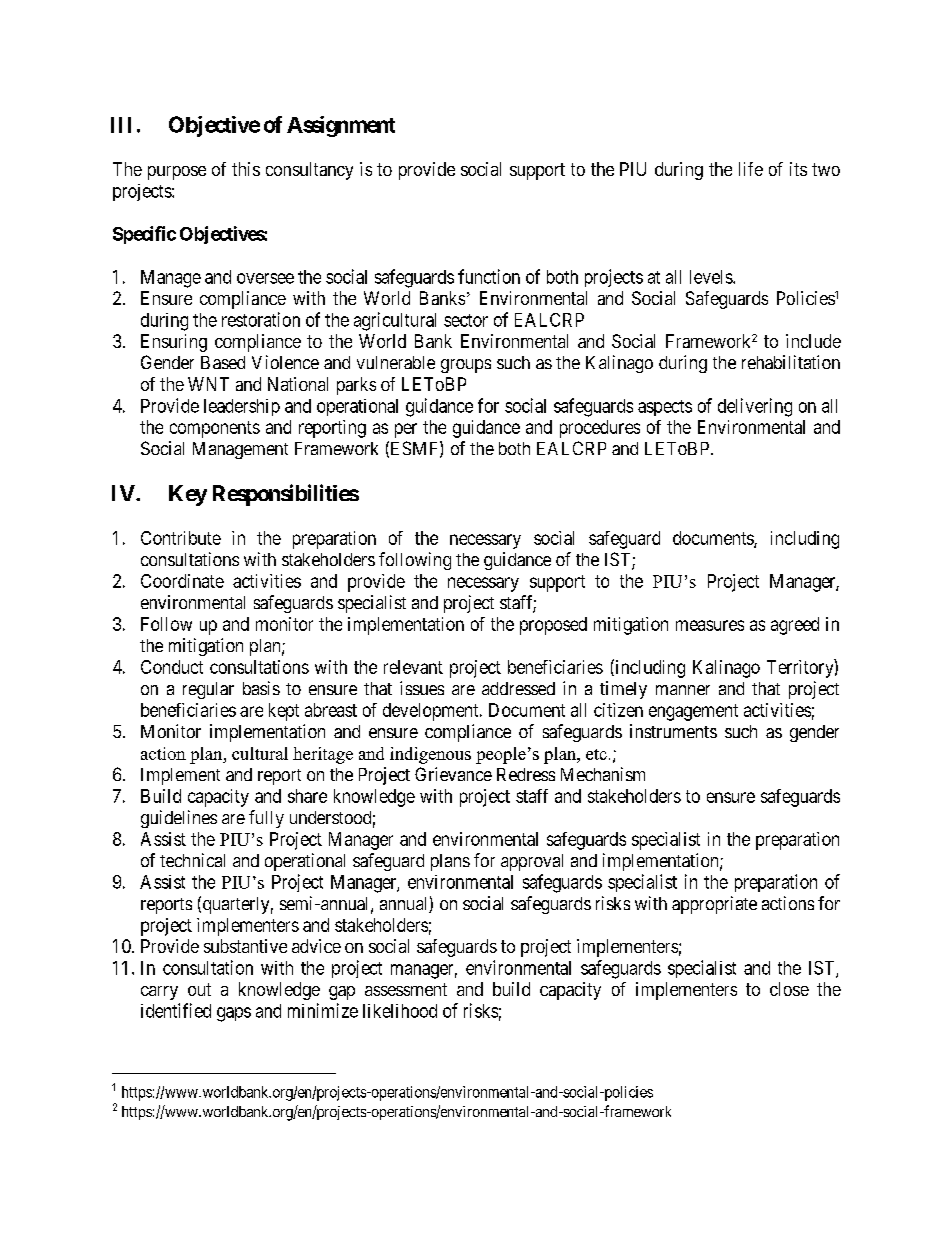 This document has height=1233, width=952. Describe the element at coordinates (406, 989) in the document. I see `assessment` at that location.
